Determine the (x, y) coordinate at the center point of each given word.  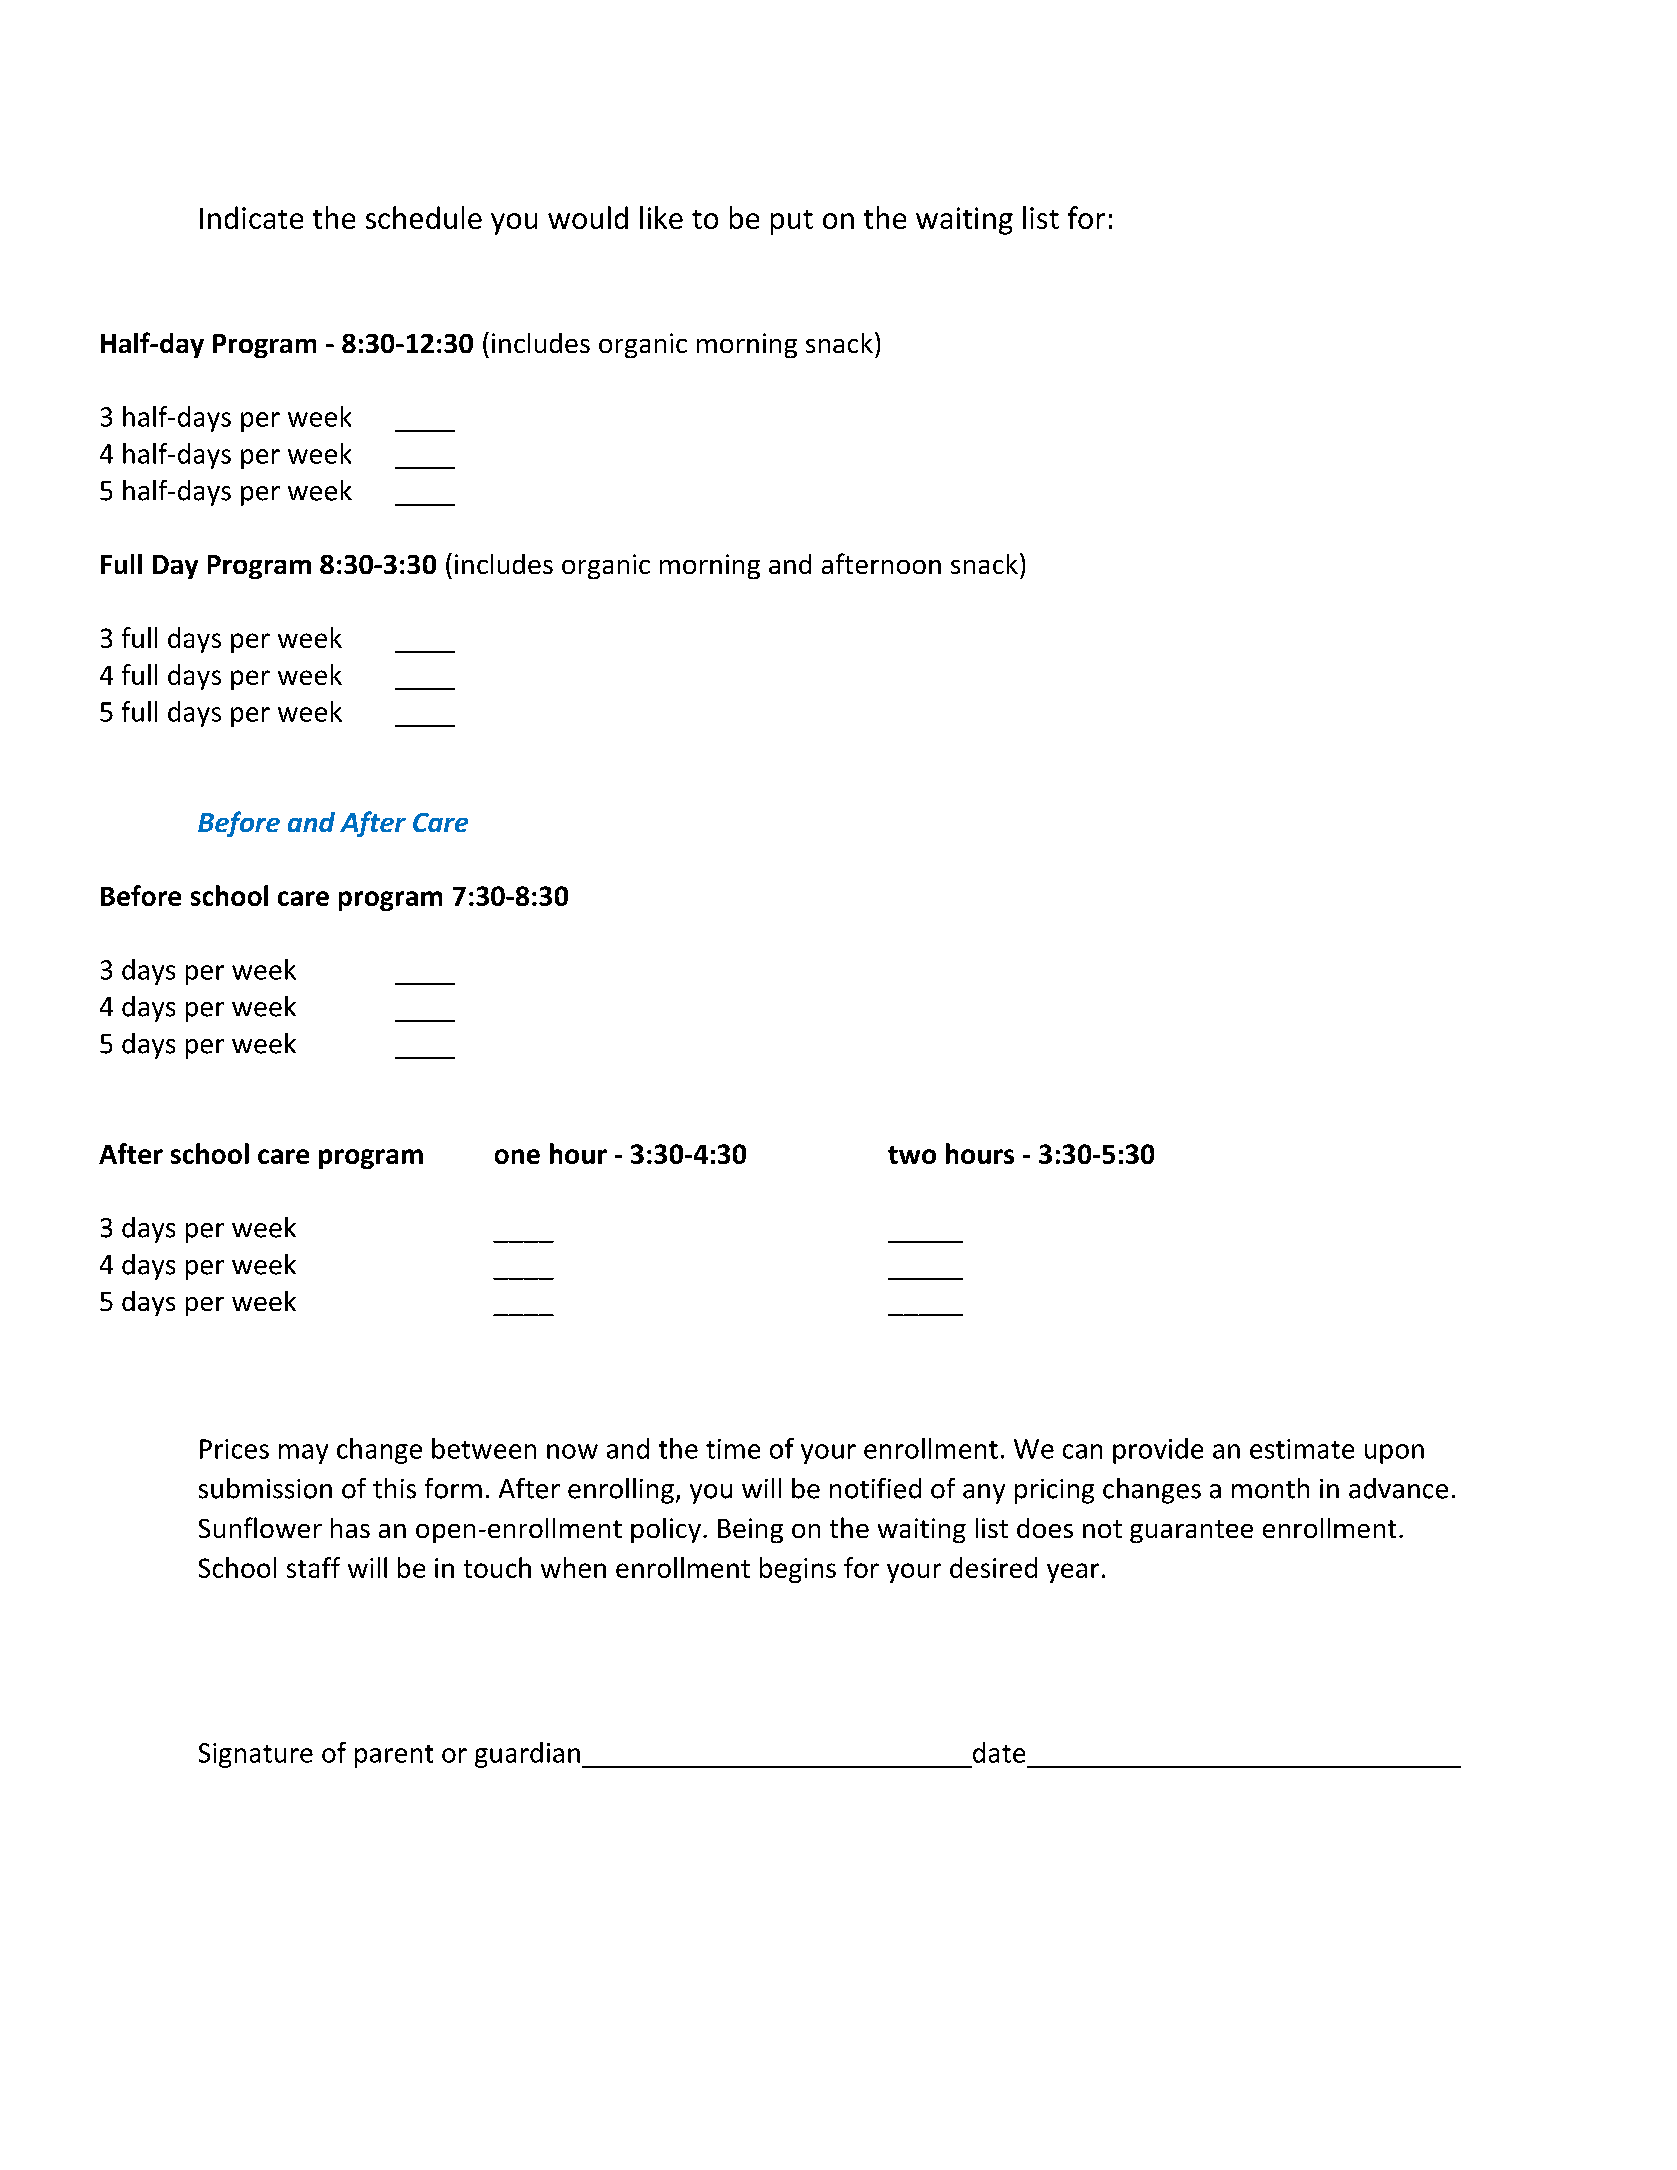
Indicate (251, 217)
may (303, 1454)
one (517, 1156)
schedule (424, 217)
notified (875, 1488)
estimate (1302, 1449)
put (792, 222)
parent (394, 1756)
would (588, 217)
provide (1158, 1451)
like (661, 217)
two (912, 1155)
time (733, 1449)
